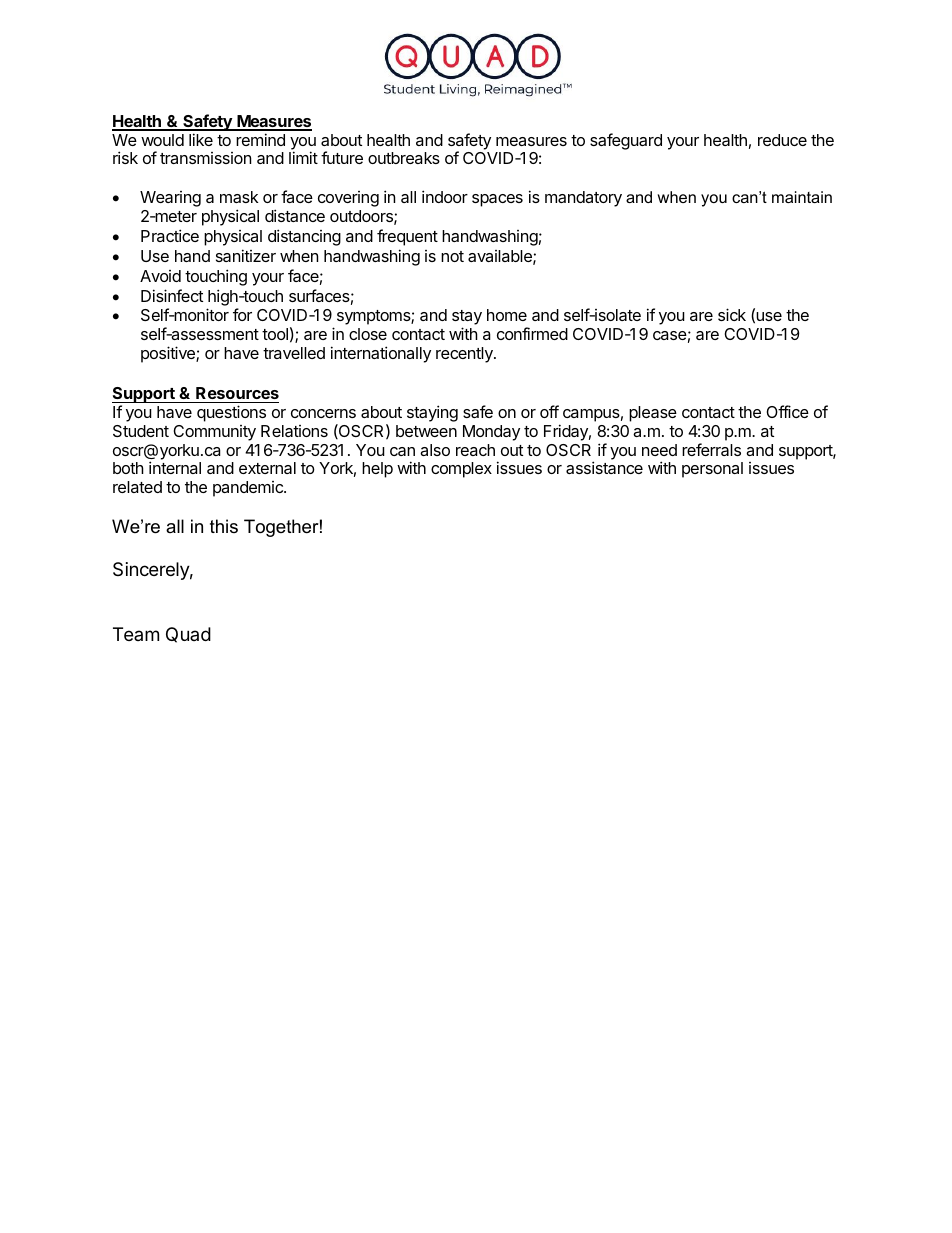 The width and height of the image is (952, 1233). Describe the element at coordinates (136, 634) in the image. I see `Team` at that location.
